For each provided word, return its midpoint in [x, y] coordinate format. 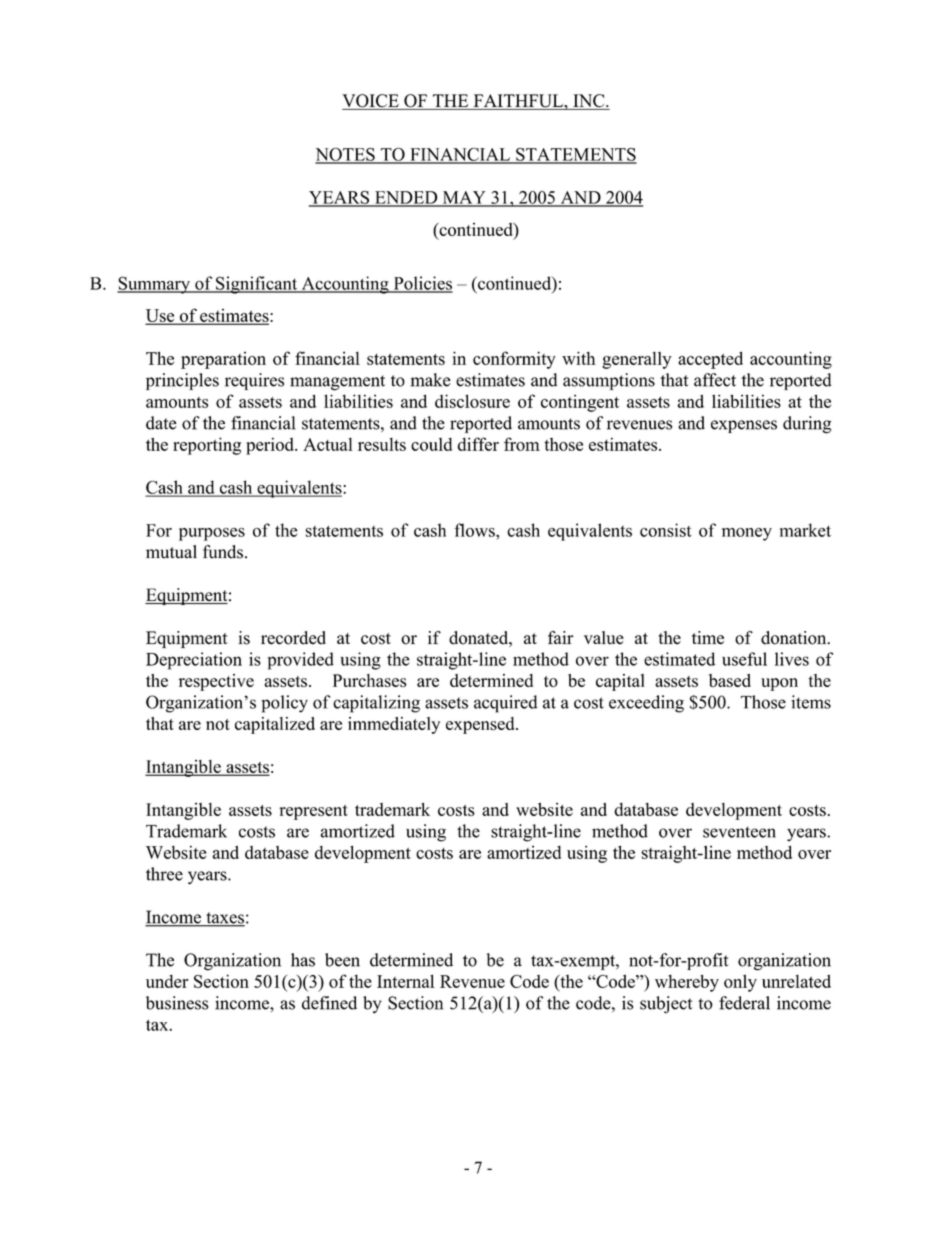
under [167, 981]
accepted [710, 360]
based [730, 680]
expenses [744, 426]
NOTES [346, 155]
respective [216, 682]
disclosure [472, 401]
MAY [464, 198]
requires [254, 381]
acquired [506, 704]
